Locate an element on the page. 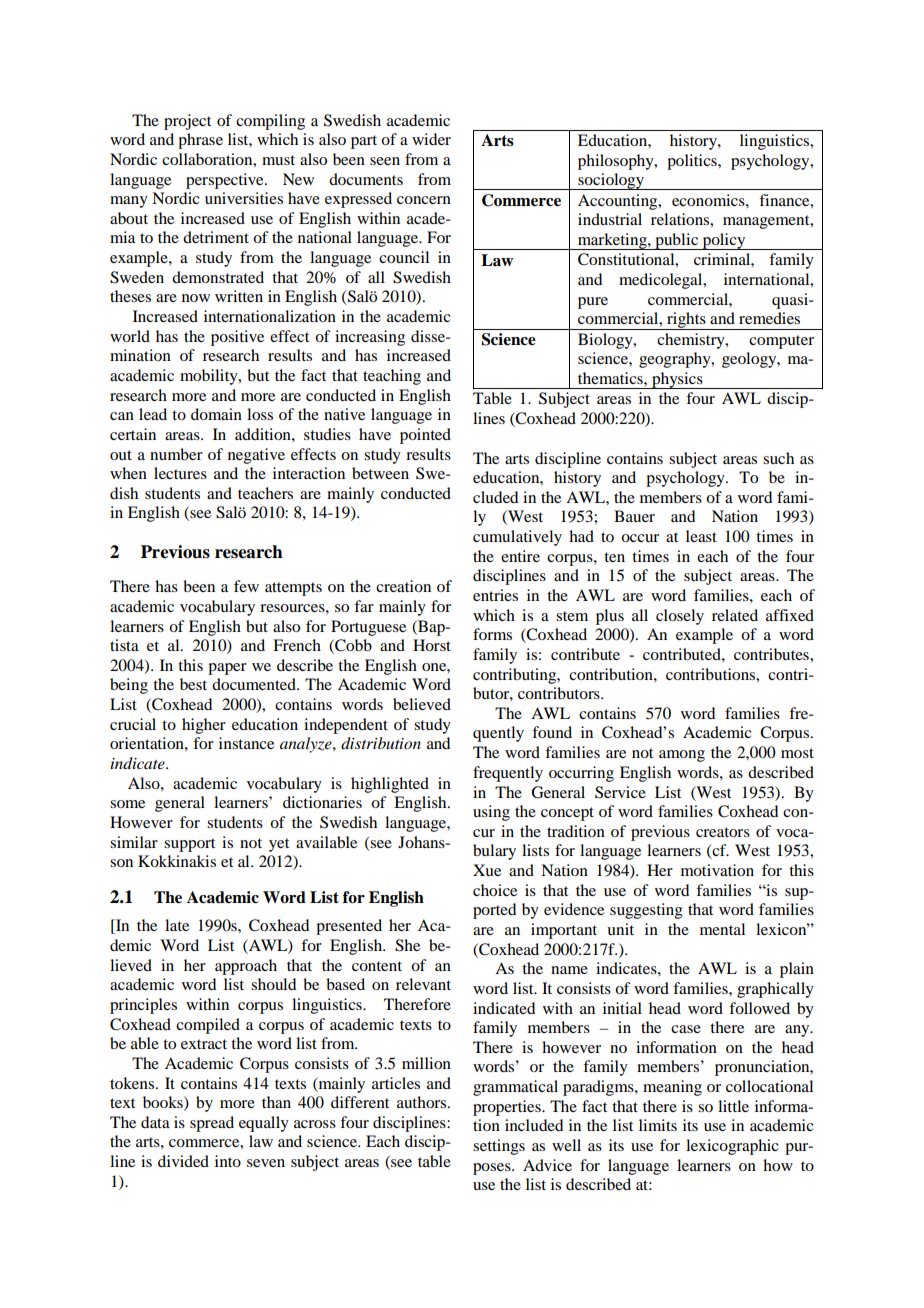 This document has height=1308, width=924. lectures is located at coordinates (180, 473).
